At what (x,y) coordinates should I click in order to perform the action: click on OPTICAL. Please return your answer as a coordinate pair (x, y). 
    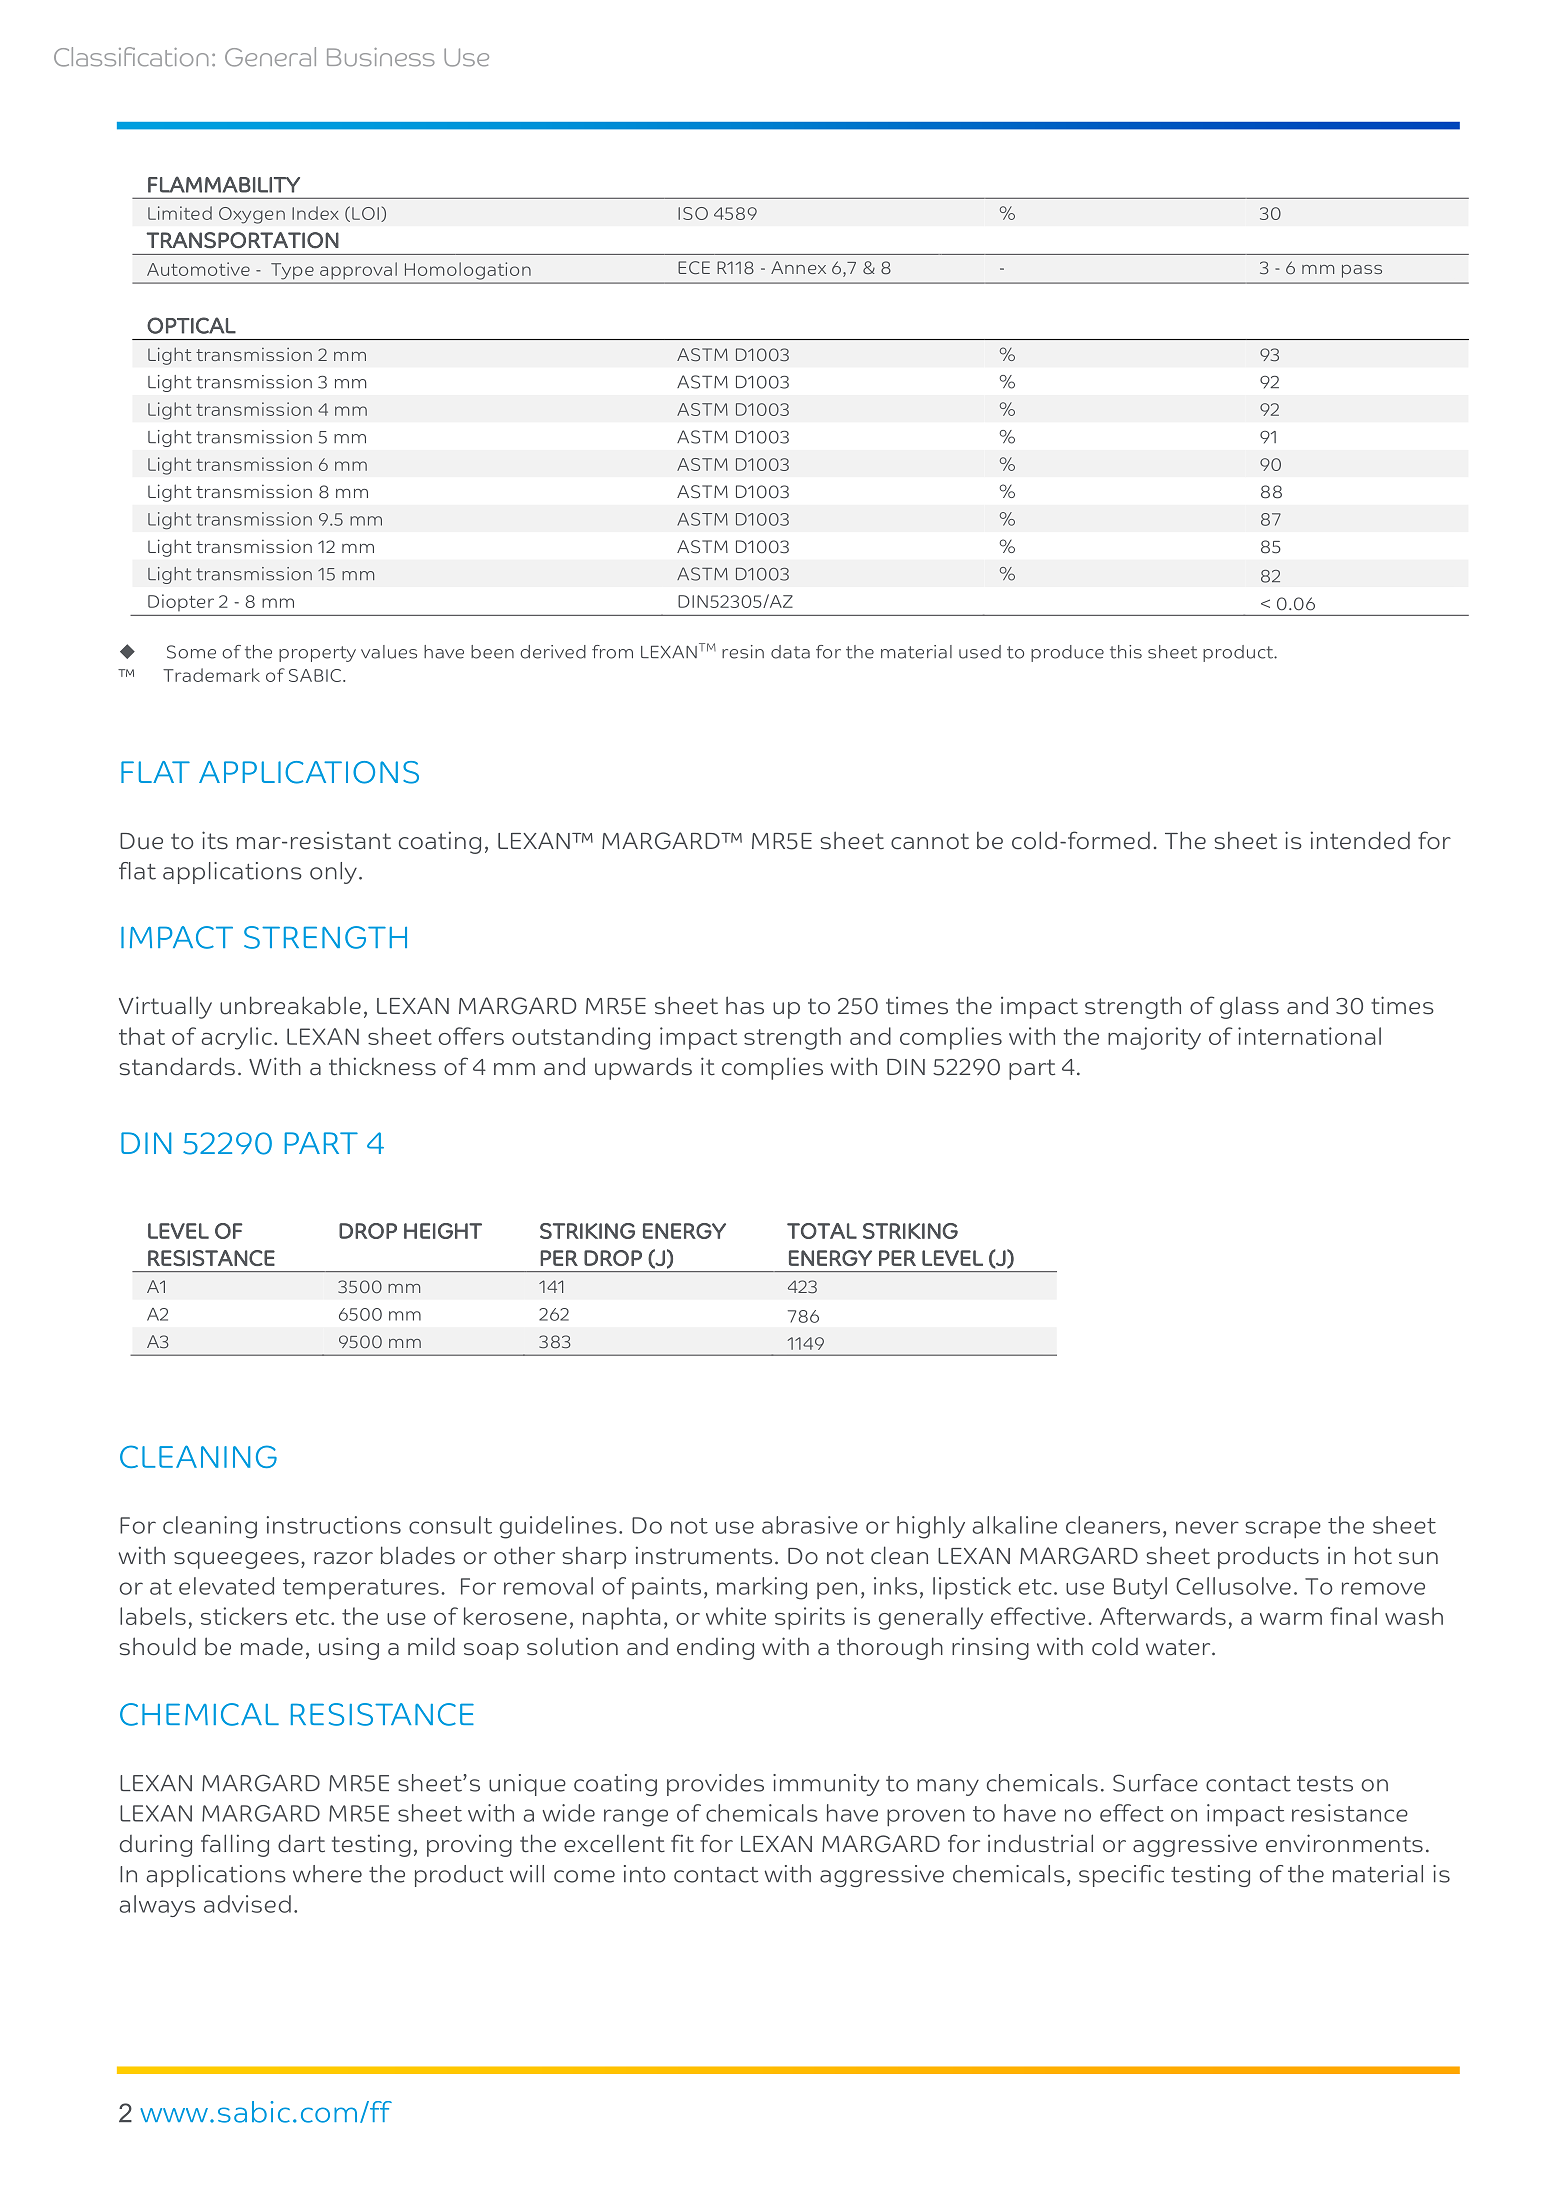
    Looking at the image, I should click on (191, 325).
